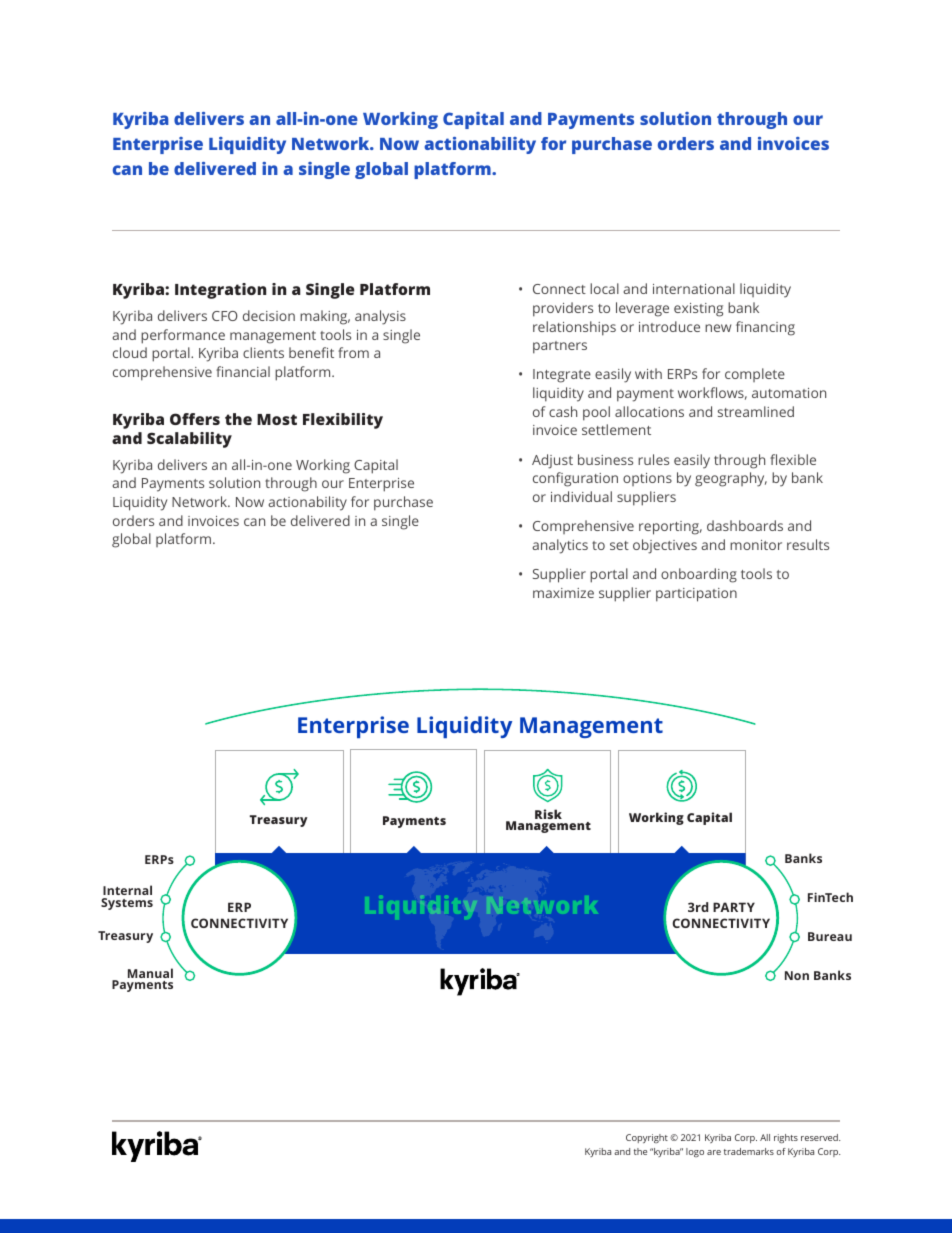  I want to click on financing, so click(765, 328).
